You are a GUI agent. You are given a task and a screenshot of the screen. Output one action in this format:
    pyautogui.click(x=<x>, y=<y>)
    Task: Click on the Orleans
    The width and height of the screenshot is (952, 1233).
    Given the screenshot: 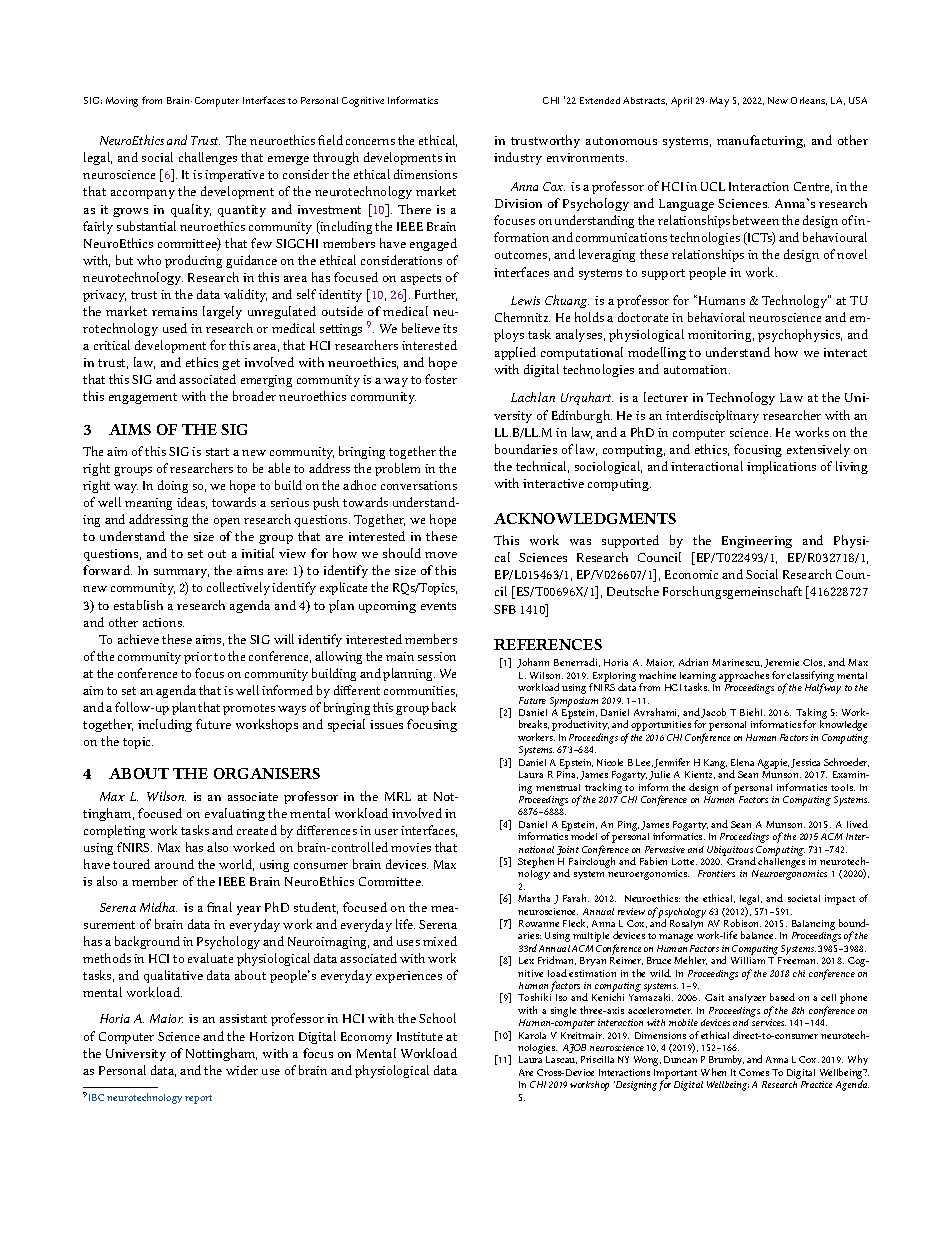 What is the action you would take?
    pyautogui.click(x=809, y=101)
